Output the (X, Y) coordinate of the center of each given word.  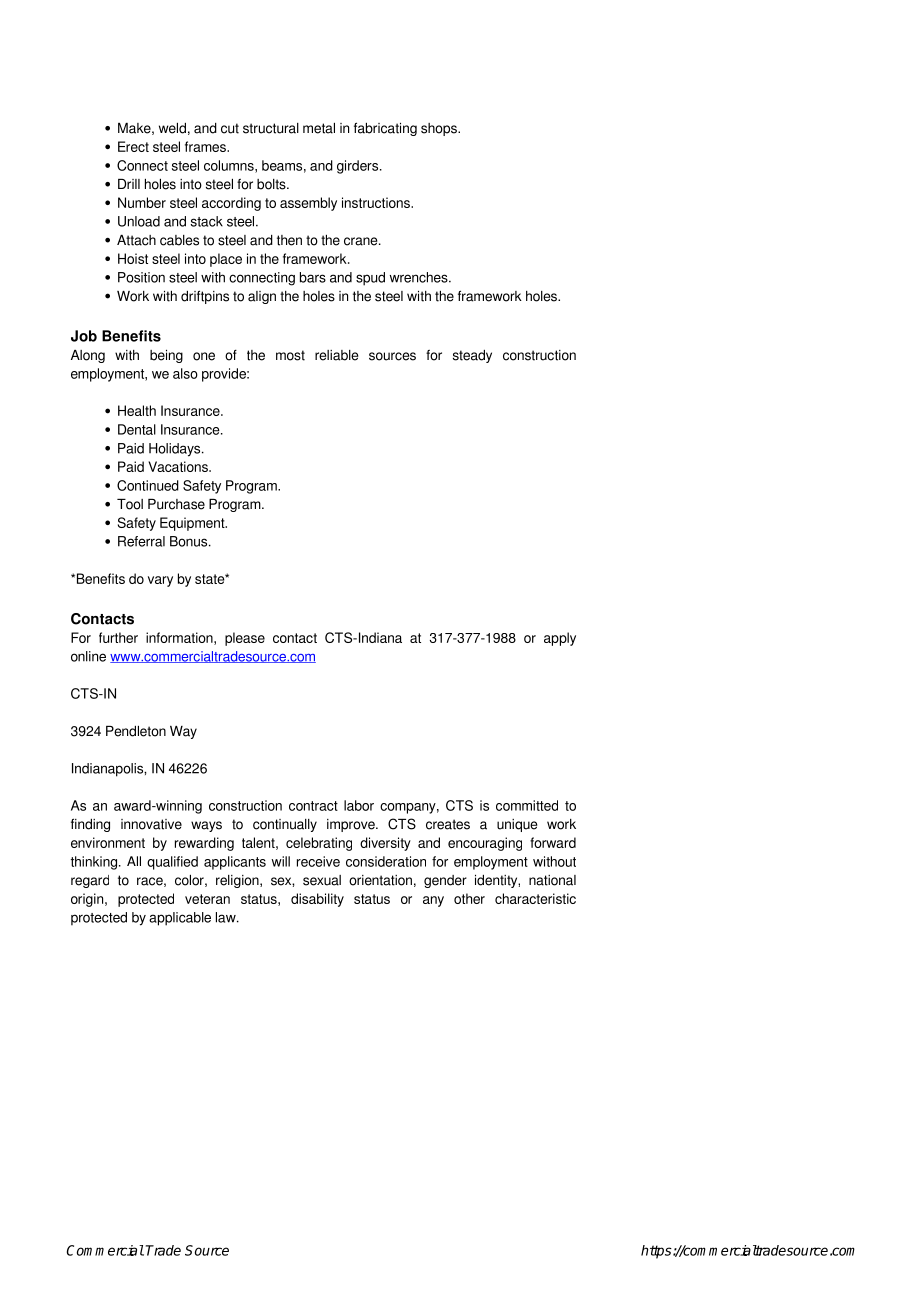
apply (560, 639)
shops (440, 129)
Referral (141, 541)
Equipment (193, 524)
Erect (133, 146)
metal (319, 128)
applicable (180, 919)
